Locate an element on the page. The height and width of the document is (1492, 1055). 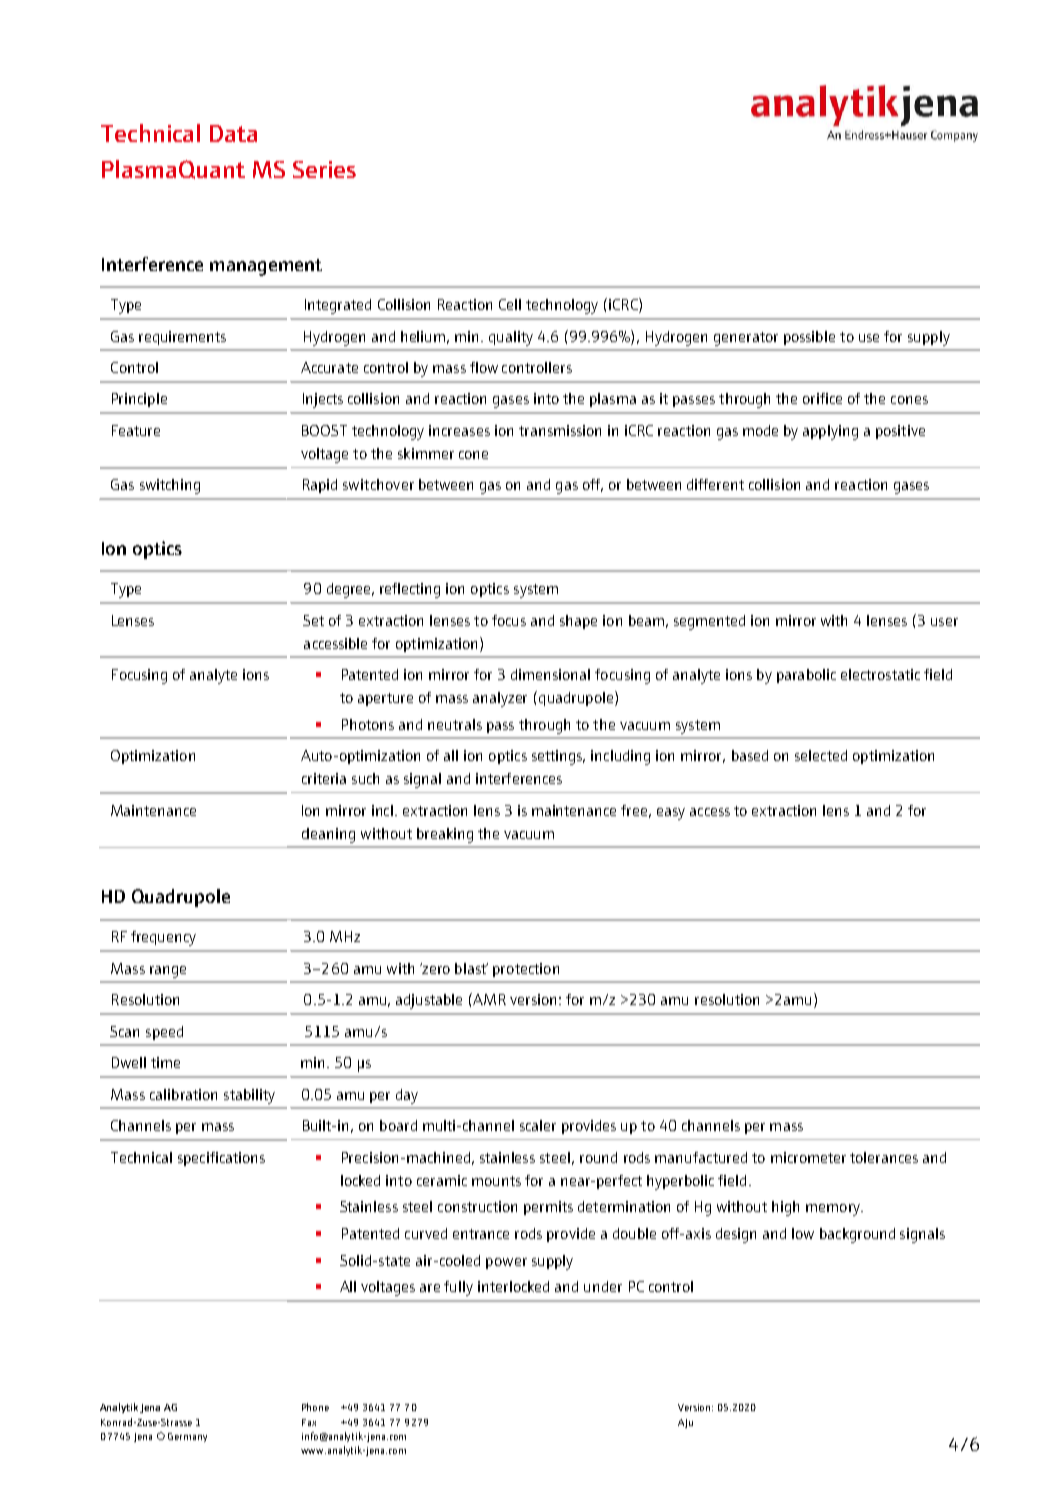
Cell is located at coordinates (510, 304).
